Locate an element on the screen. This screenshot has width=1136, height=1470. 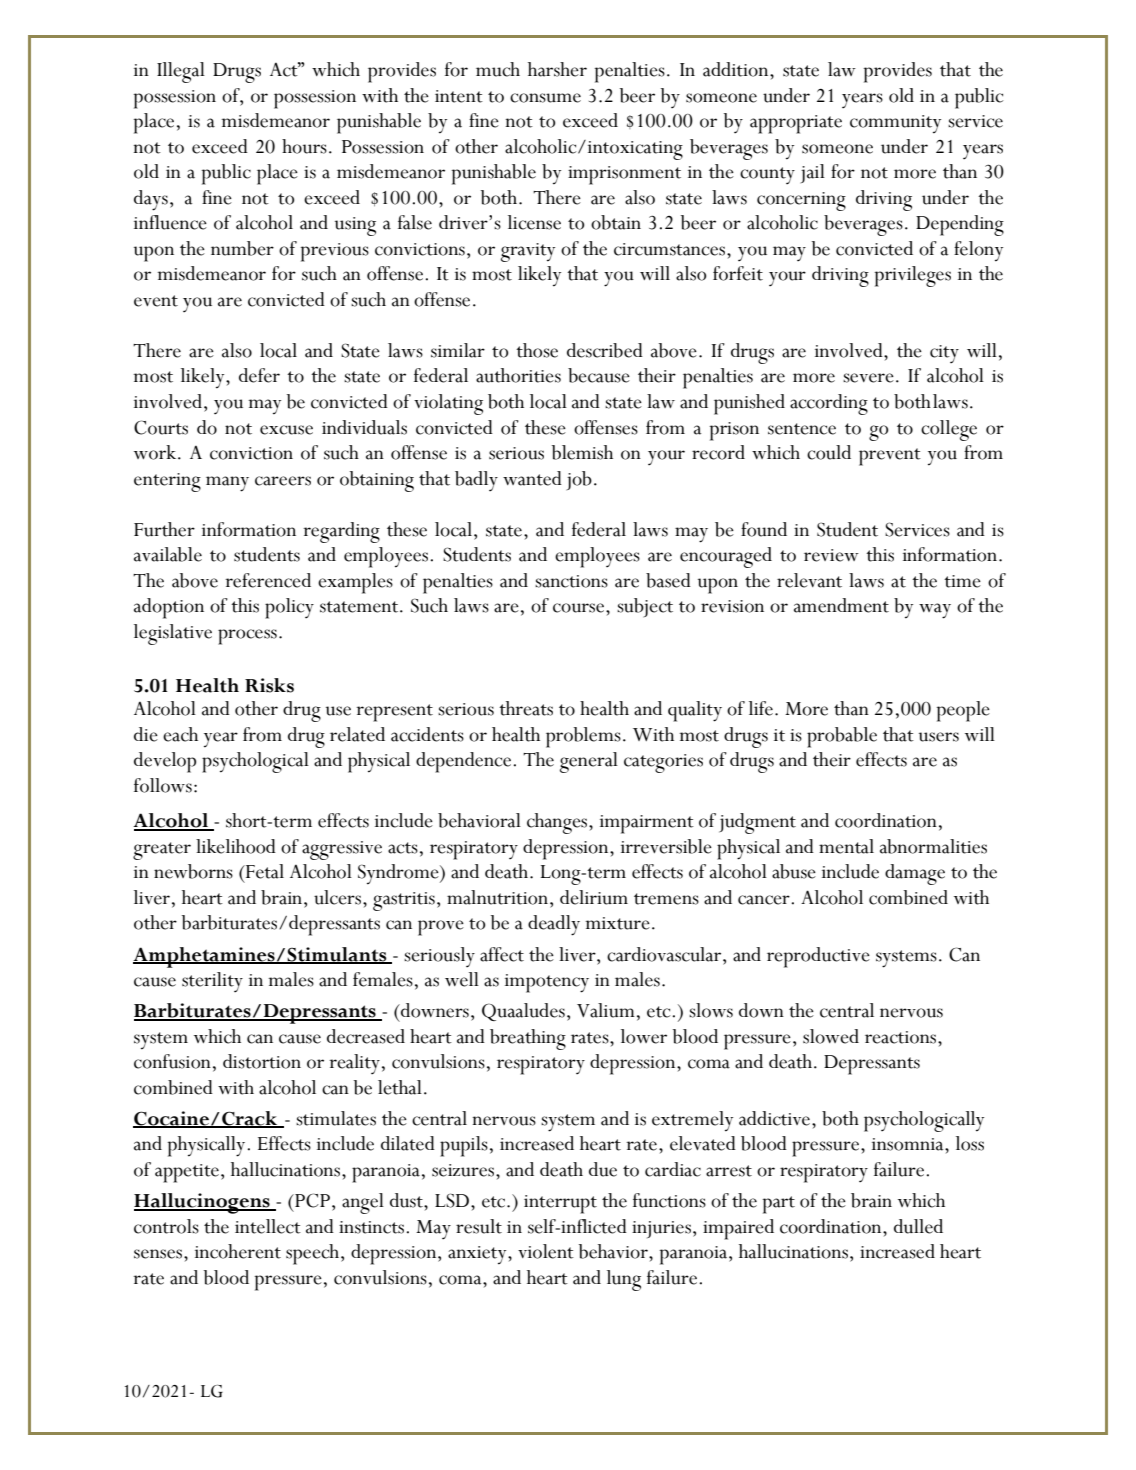
could is located at coordinates (829, 452).
